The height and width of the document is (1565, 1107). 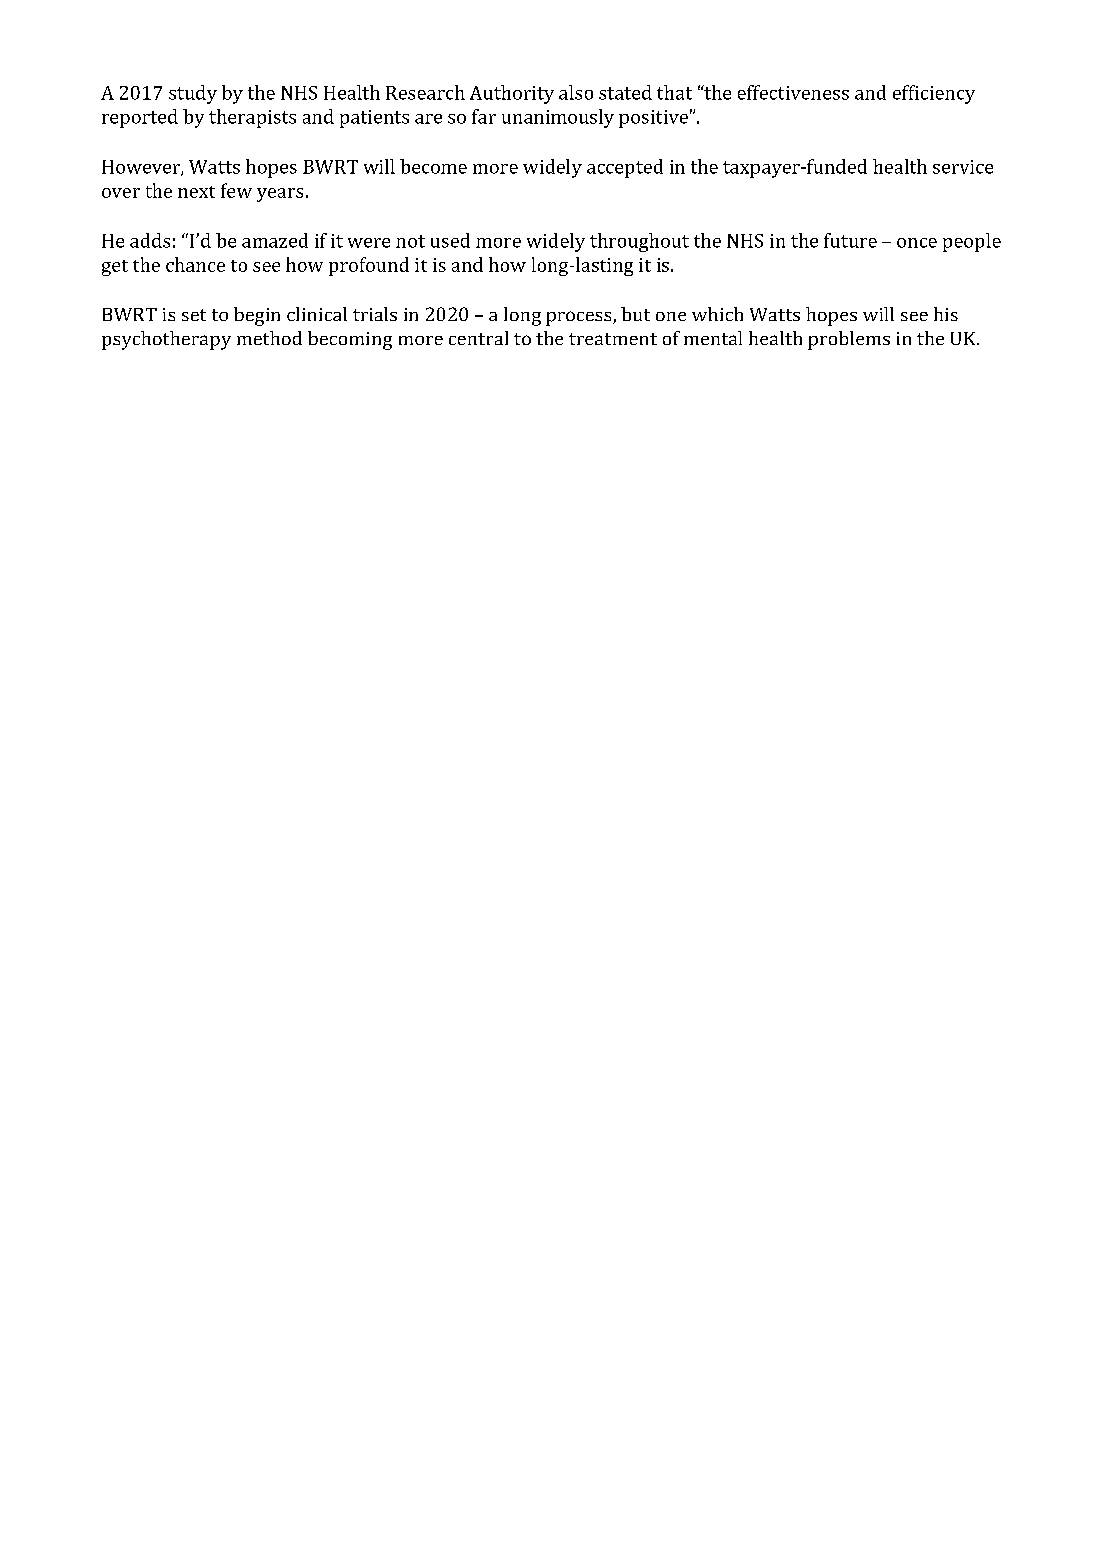 I want to click on central, so click(x=478, y=338).
